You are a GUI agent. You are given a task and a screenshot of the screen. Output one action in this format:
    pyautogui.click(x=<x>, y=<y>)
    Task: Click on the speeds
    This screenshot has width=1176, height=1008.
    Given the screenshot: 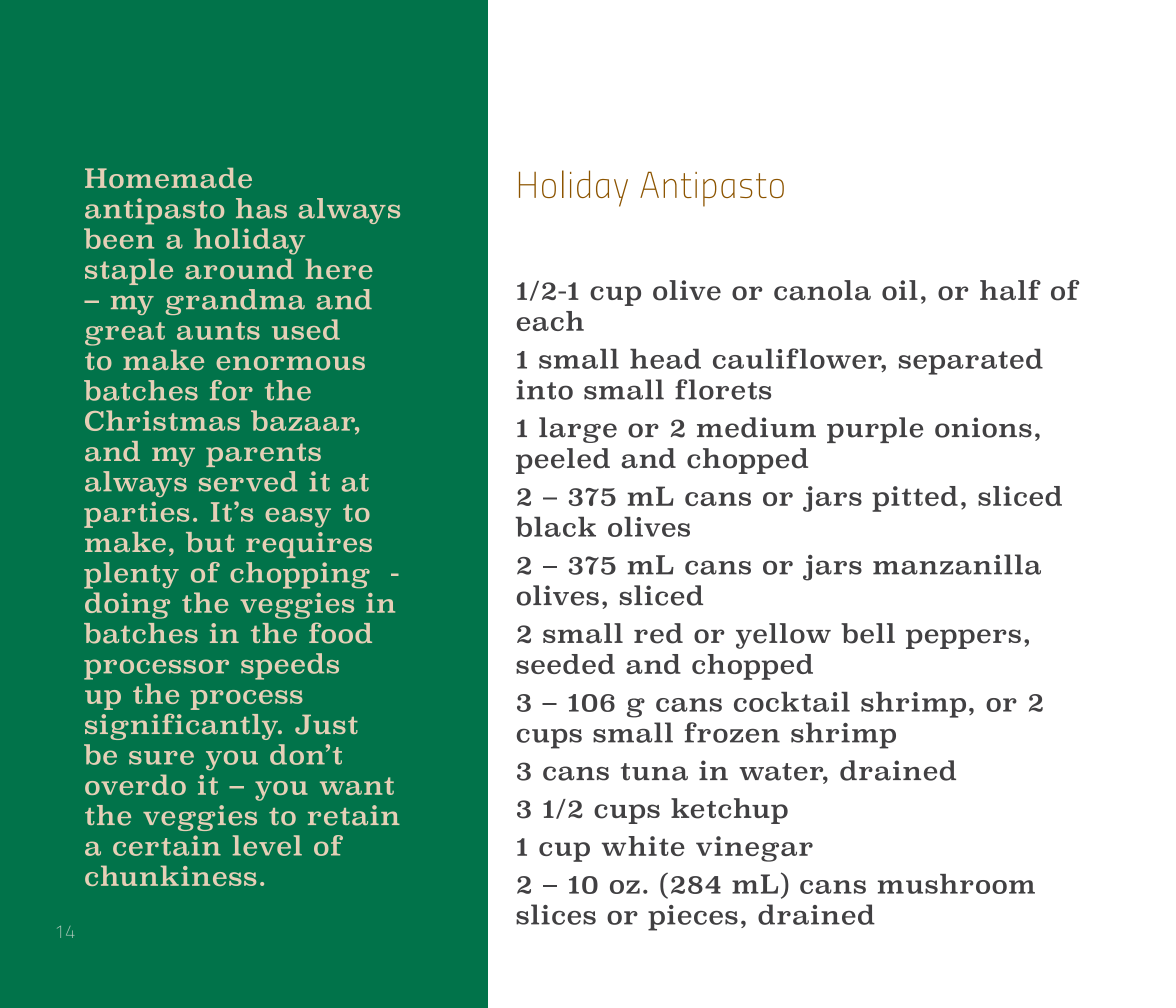 What is the action you would take?
    pyautogui.click(x=290, y=666)
